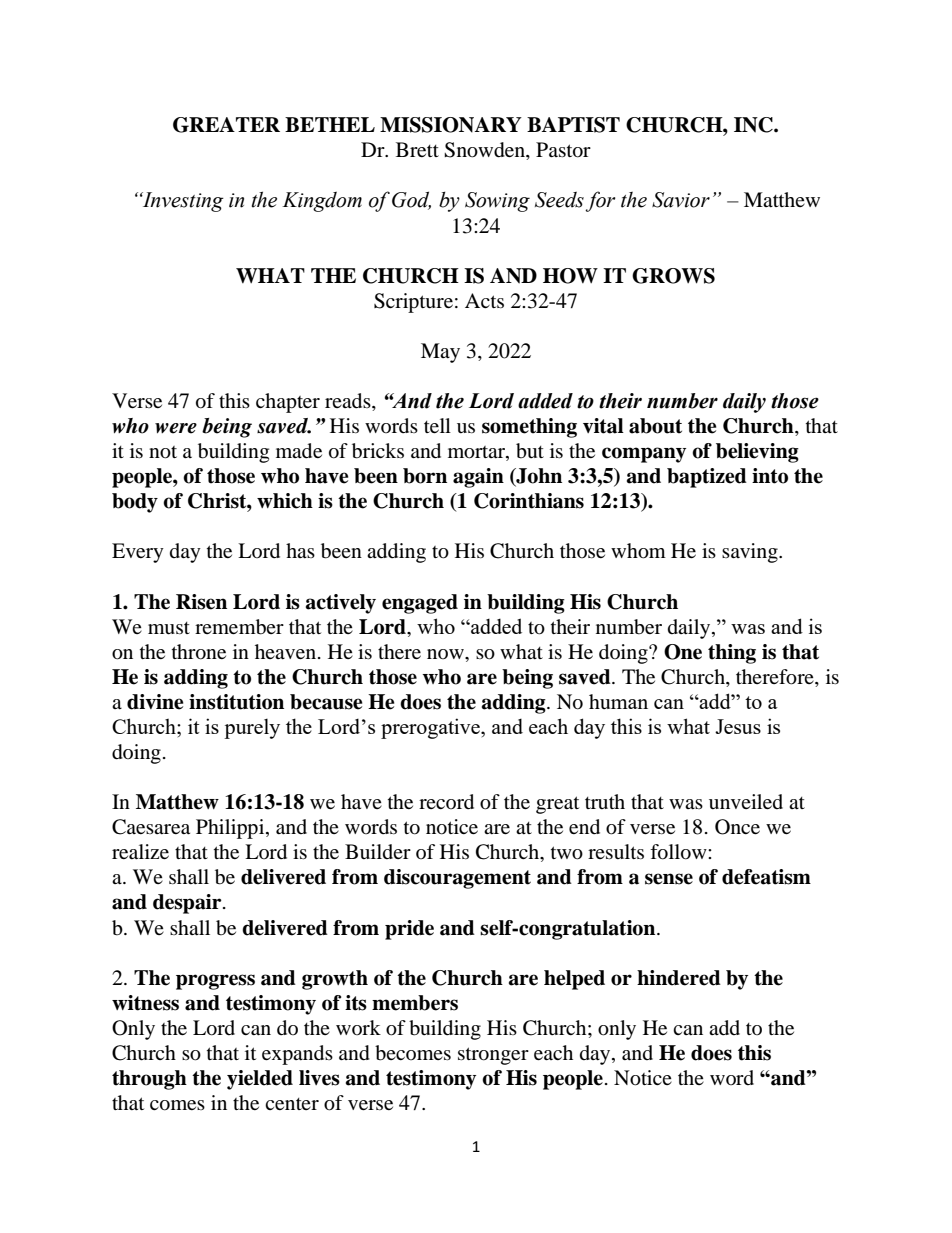 The height and width of the screenshot is (1233, 952). What do you see at coordinates (446, 802) in the screenshot?
I see `record` at bounding box center [446, 802].
